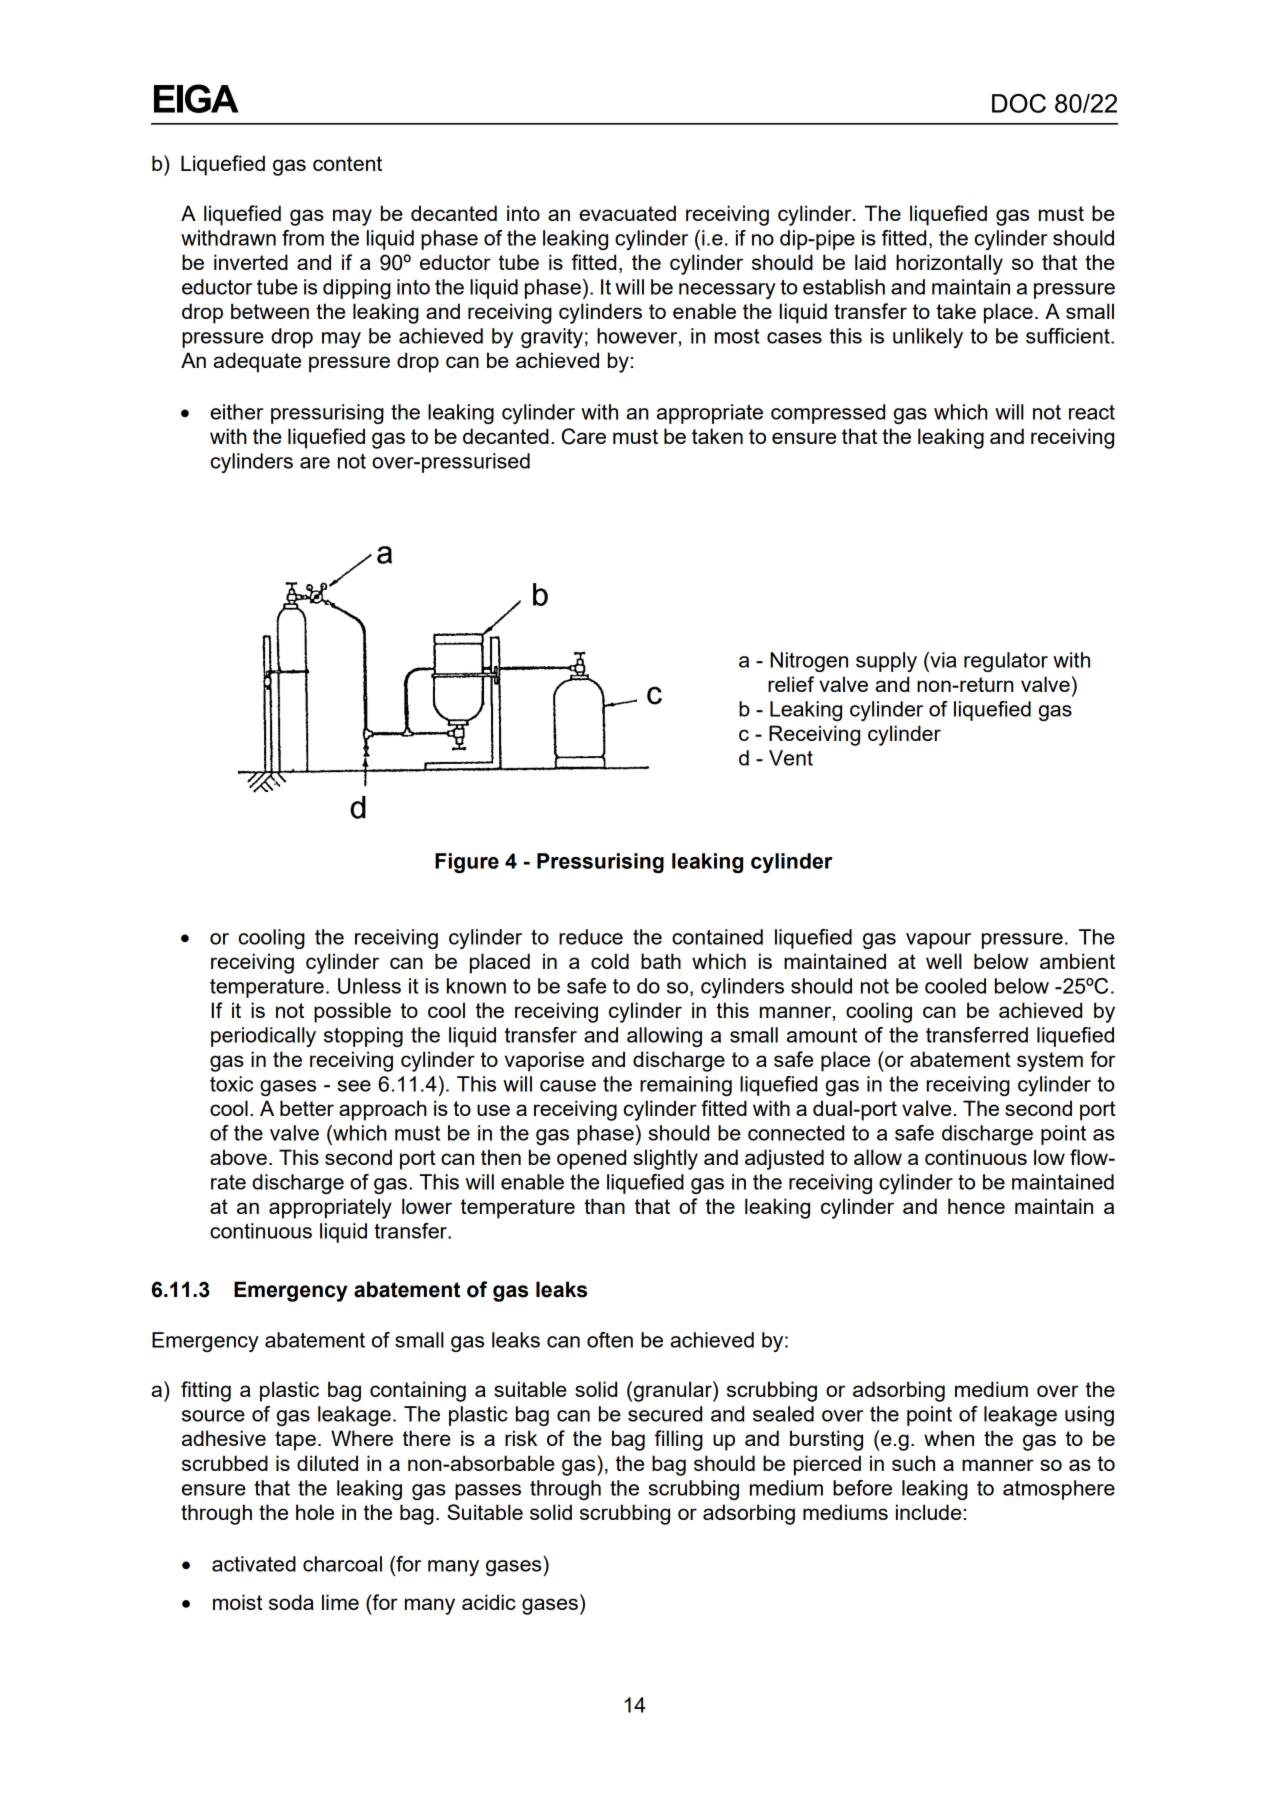 The image size is (1269, 1794). I want to click on content, so click(347, 163).
